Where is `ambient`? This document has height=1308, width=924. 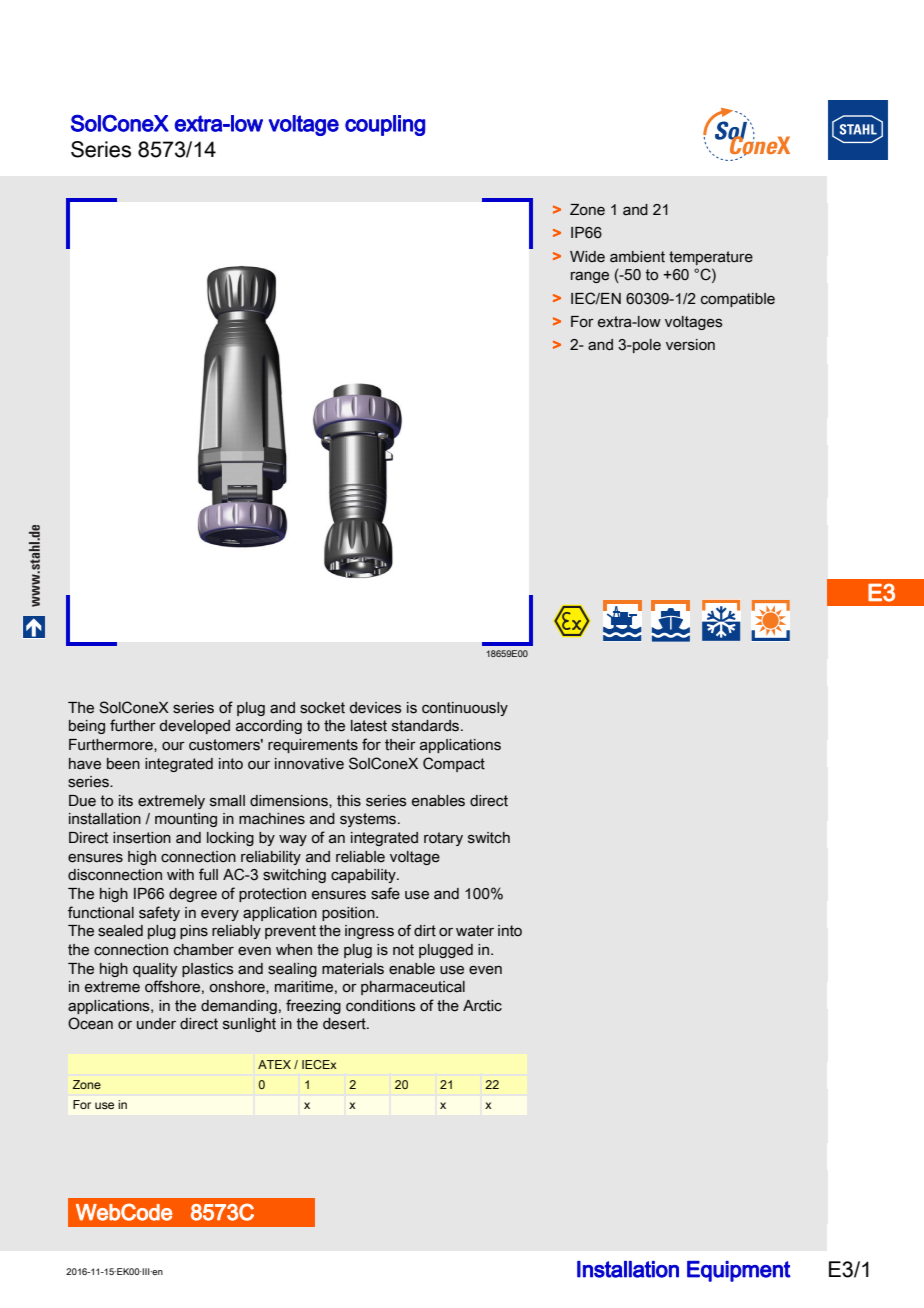 ambient is located at coordinates (637, 257).
